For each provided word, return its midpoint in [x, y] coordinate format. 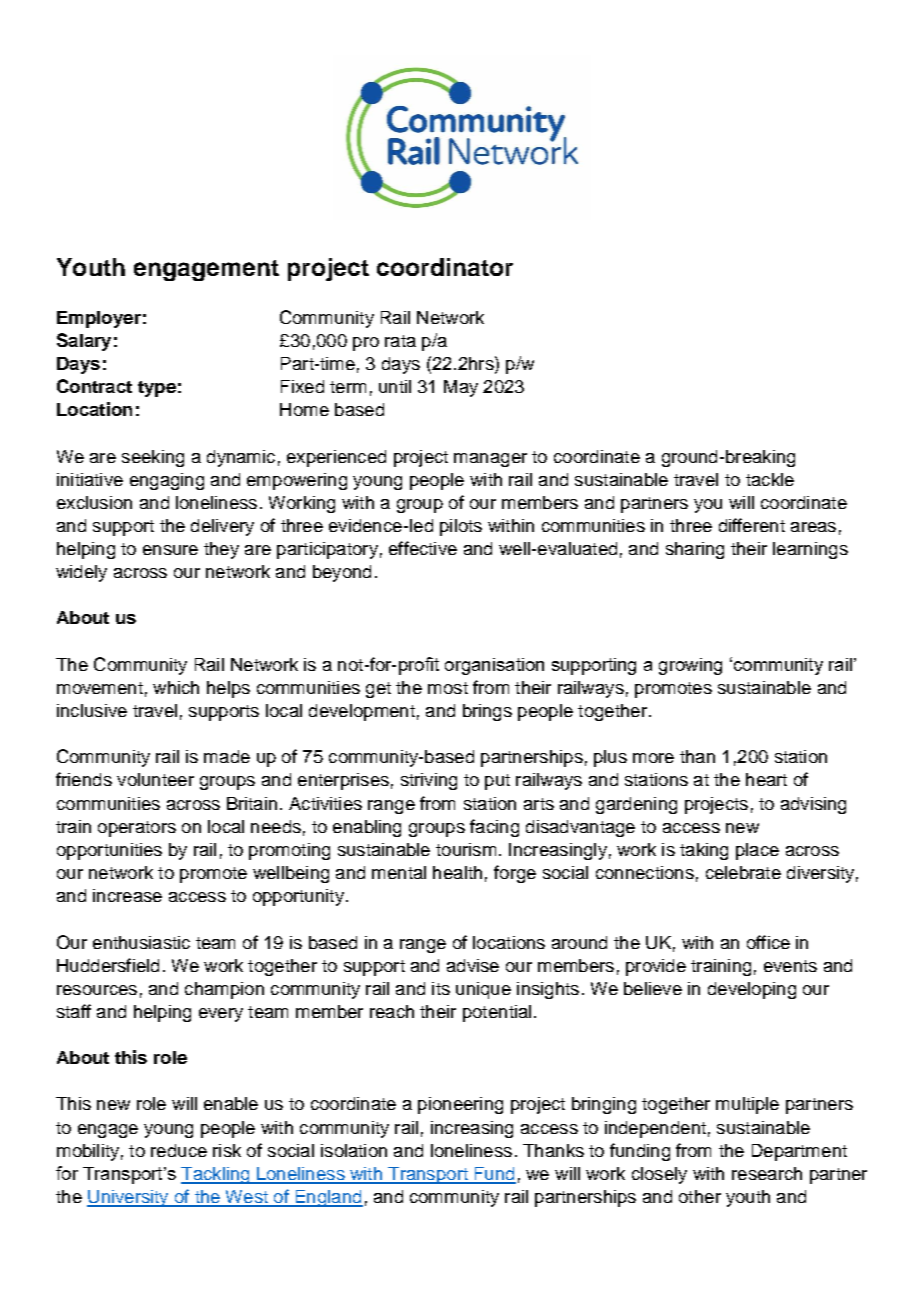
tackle [770, 479]
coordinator [445, 267]
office [768, 942]
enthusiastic [141, 942]
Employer [99, 319]
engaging [167, 481]
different [752, 525]
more [653, 758]
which [176, 687]
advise [473, 965]
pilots [461, 527]
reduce [179, 1150]
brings [487, 712]
